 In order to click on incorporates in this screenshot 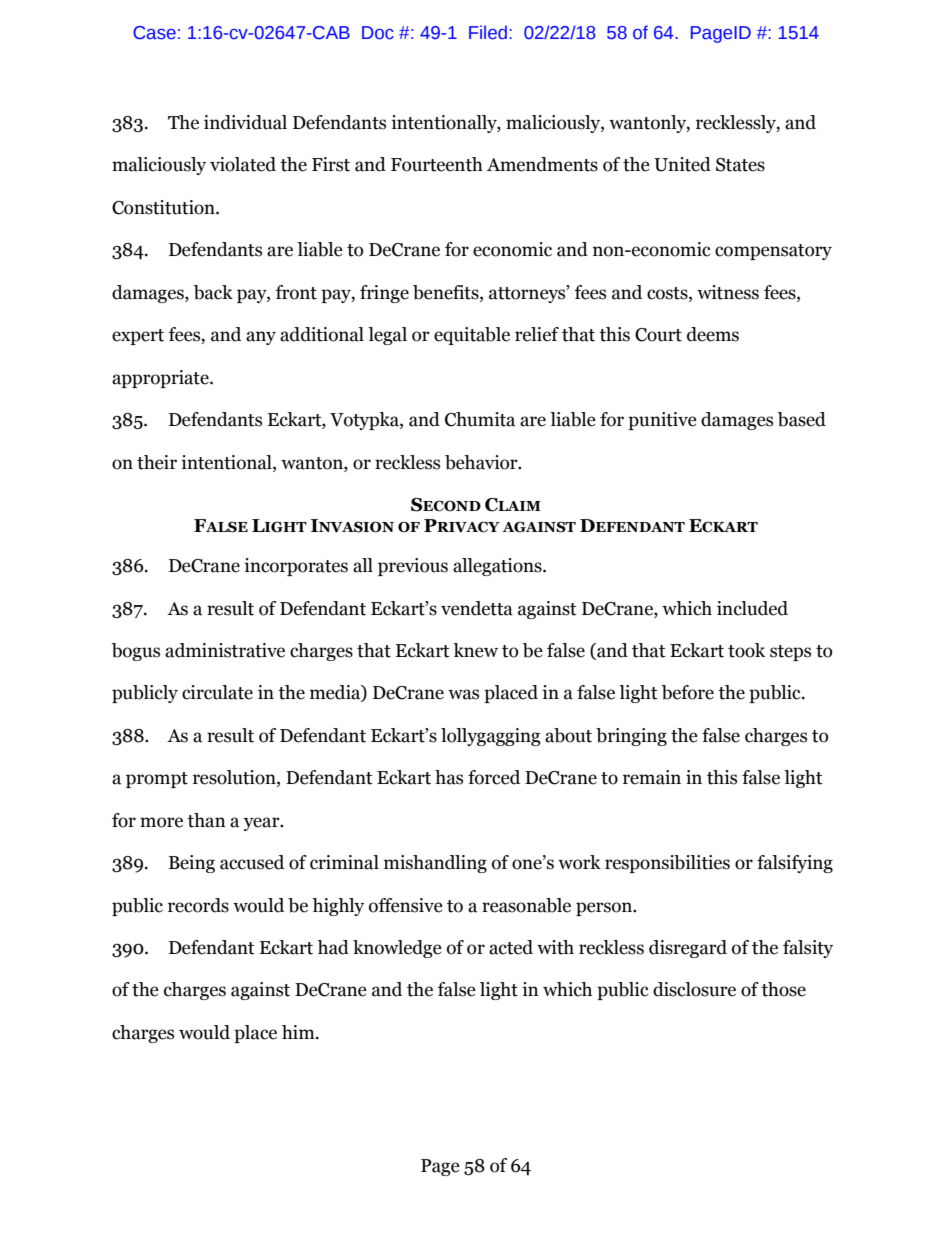, I will do `click(296, 567)`.
